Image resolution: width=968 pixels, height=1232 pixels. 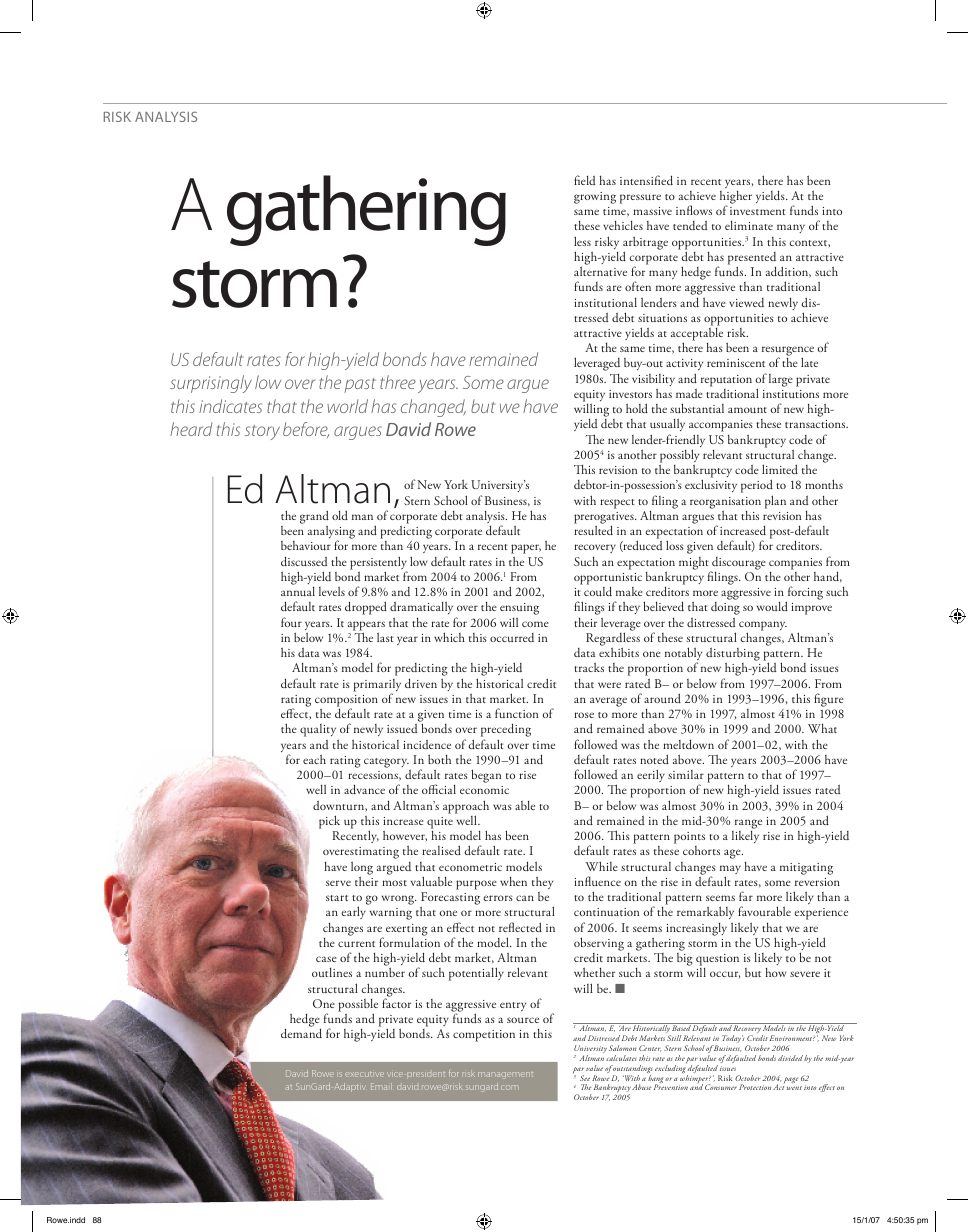 I want to click on demand, so click(x=301, y=1033).
